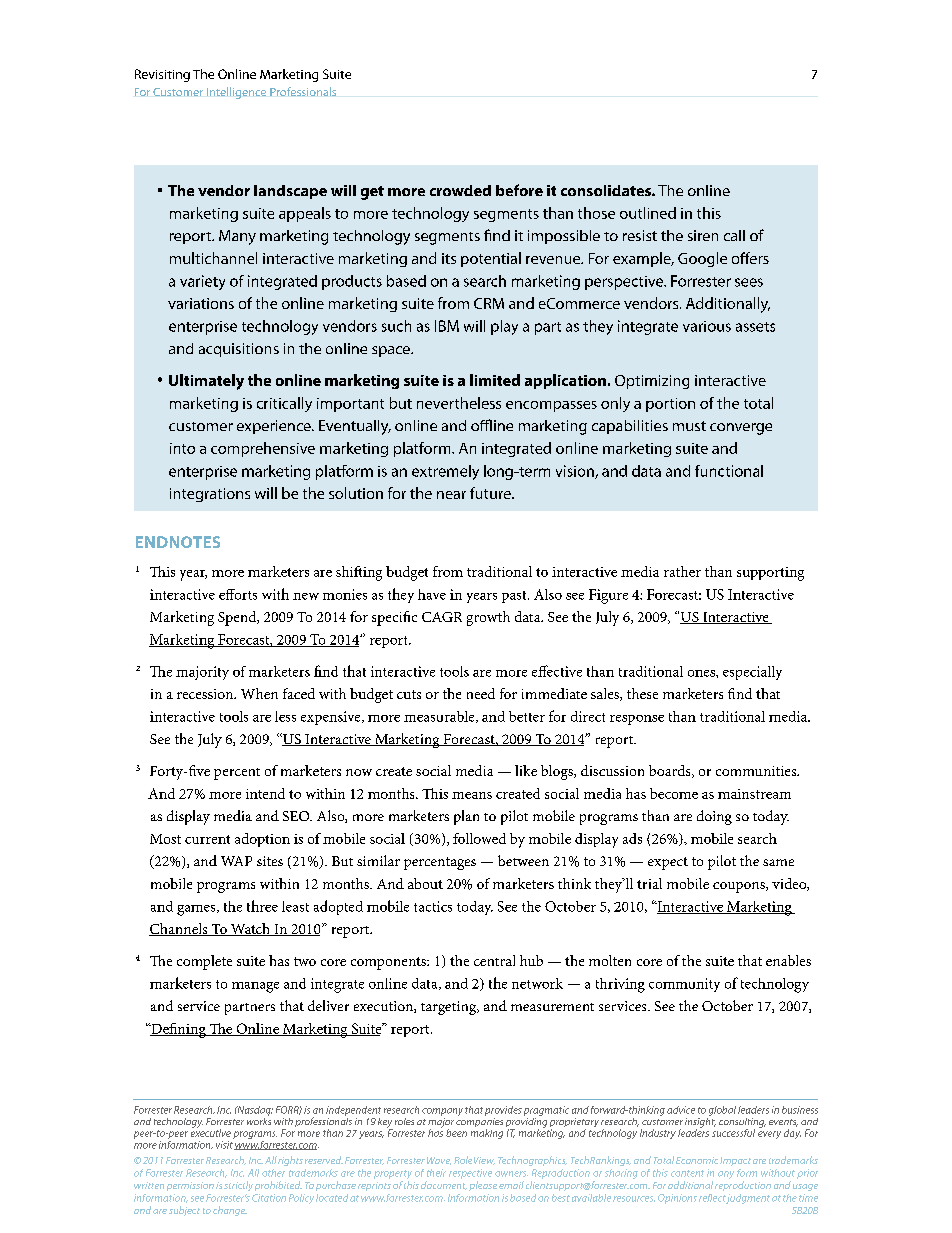 The height and width of the screenshot is (1233, 952). What do you see at coordinates (648, 213) in the screenshot?
I see `outlined` at bounding box center [648, 213].
